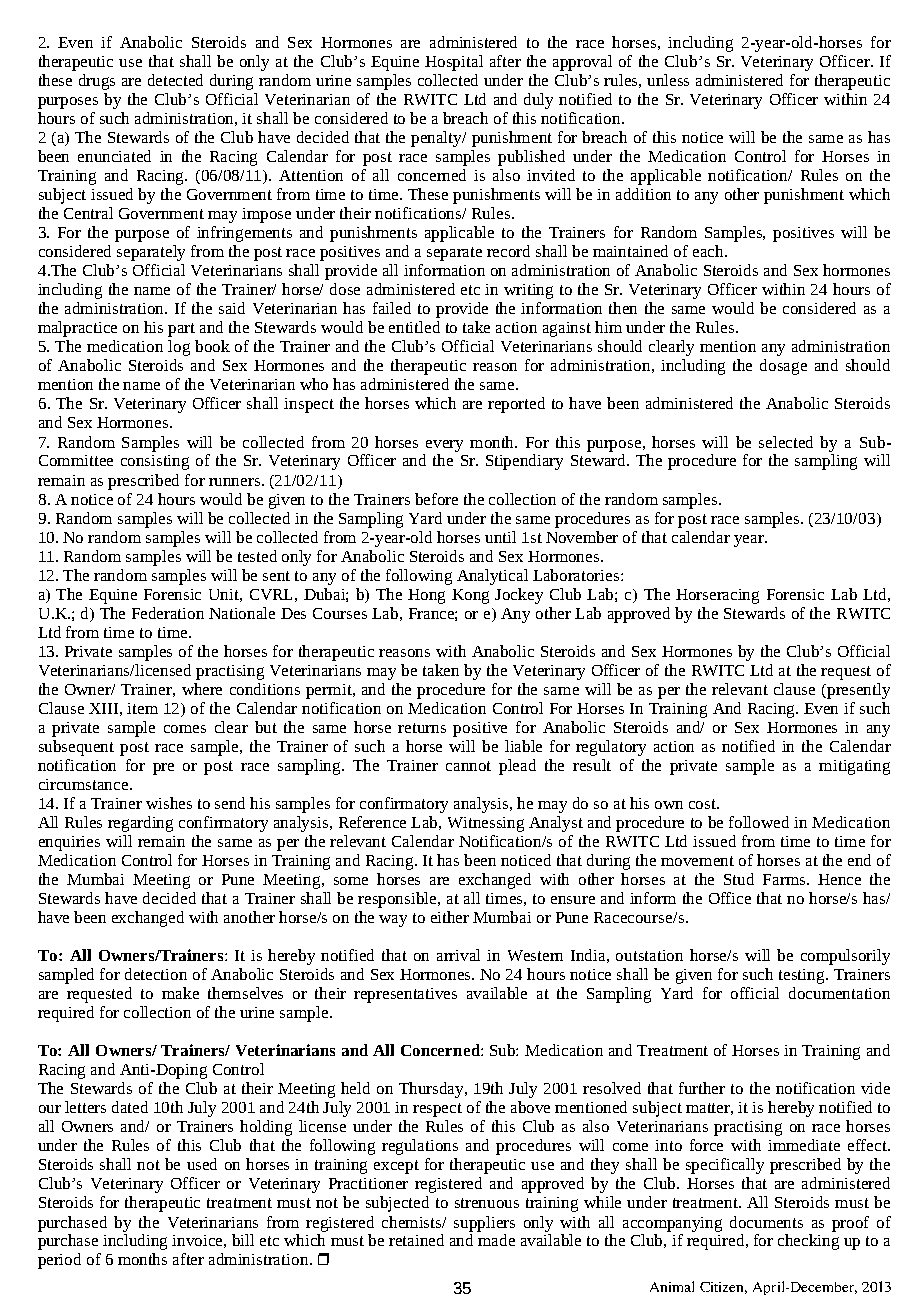 This screenshot has height=1308, width=924. I want to click on checking, so click(808, 1242).
